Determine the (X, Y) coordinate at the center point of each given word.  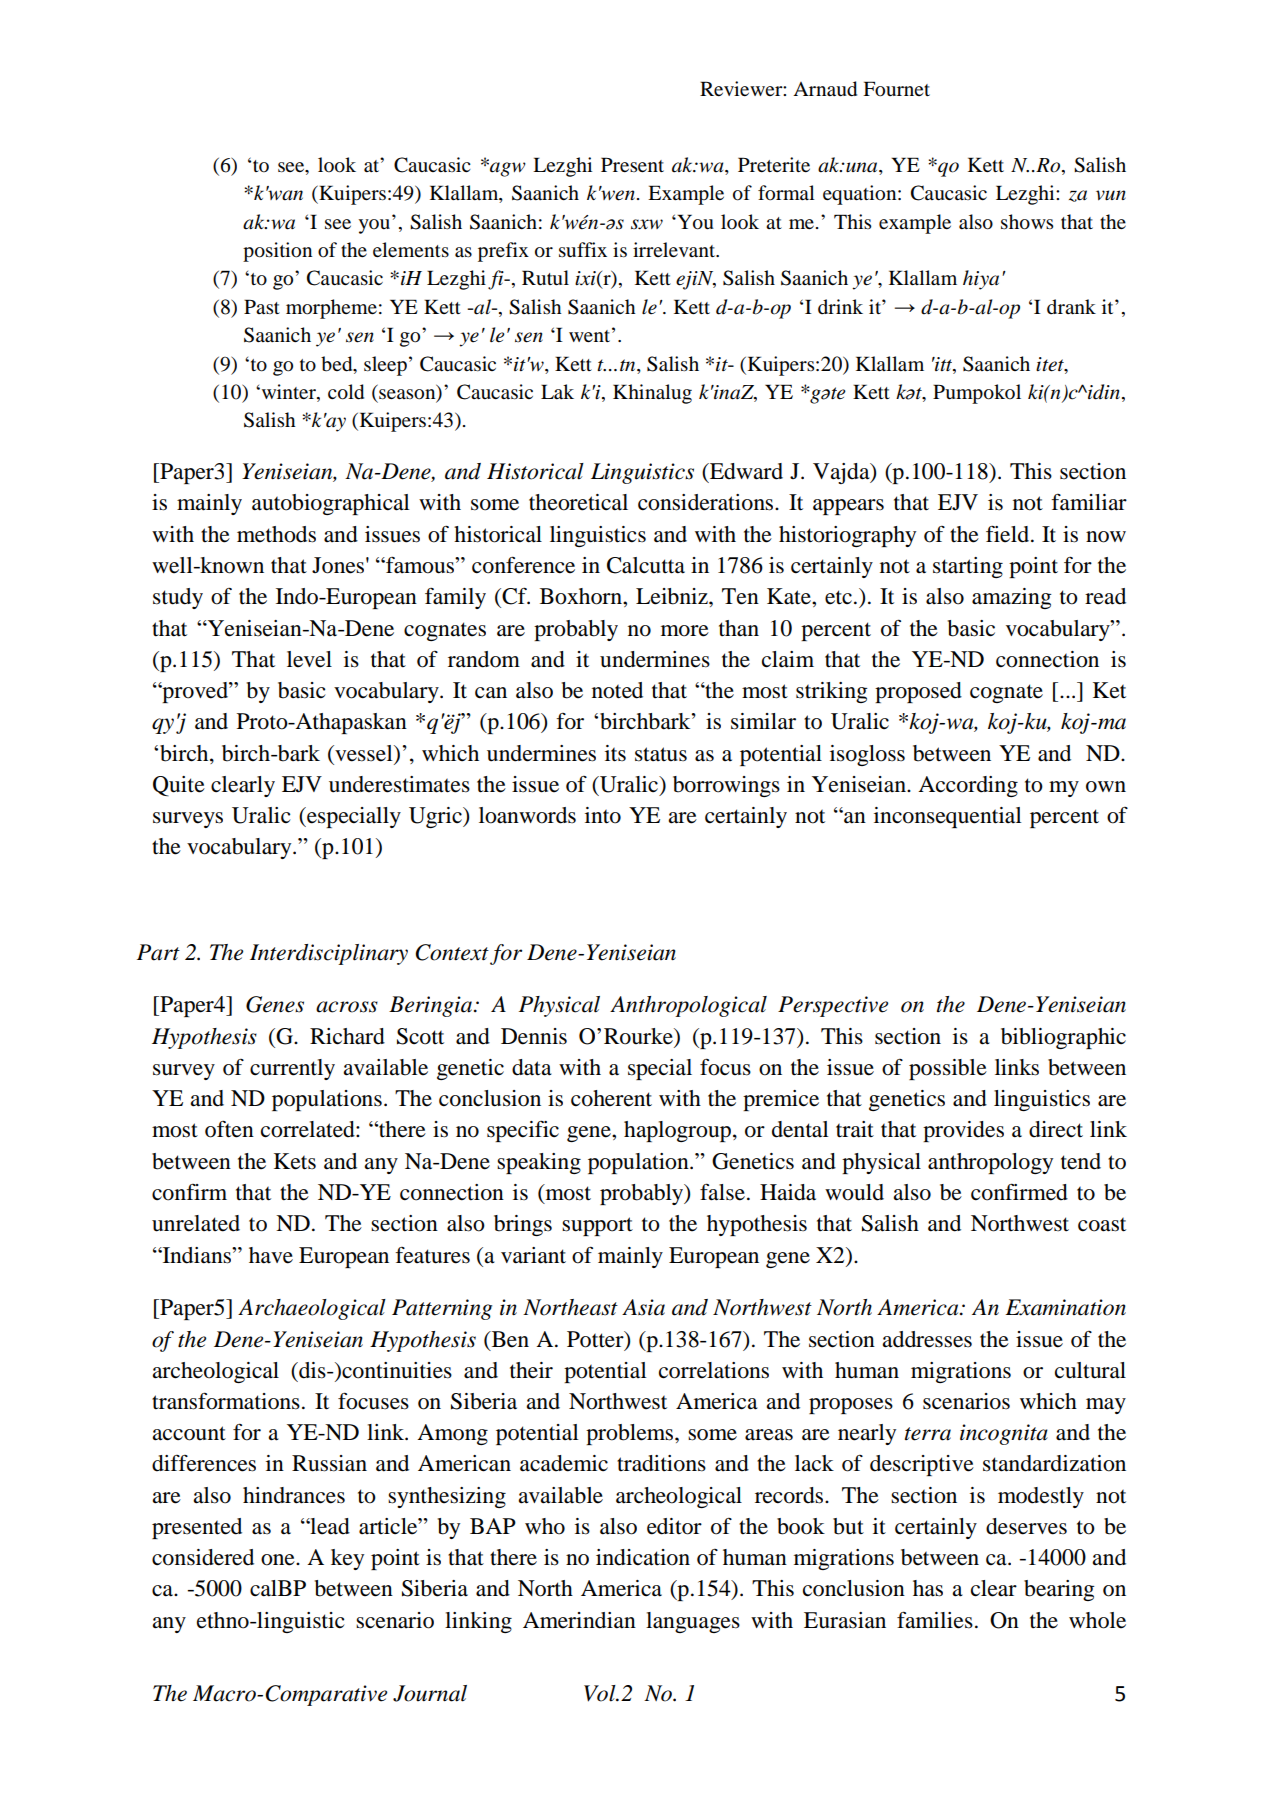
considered (203, 1557)
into (603, 815)
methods (276, 534)
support (597, 1226)
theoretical (578, 502)
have (271, 1255)
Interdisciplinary (329, 954)
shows (1027, 222)
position (277, 252)
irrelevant (675, 249)
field (1009, 534)
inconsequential (948, 817)
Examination (1065, 1307)
